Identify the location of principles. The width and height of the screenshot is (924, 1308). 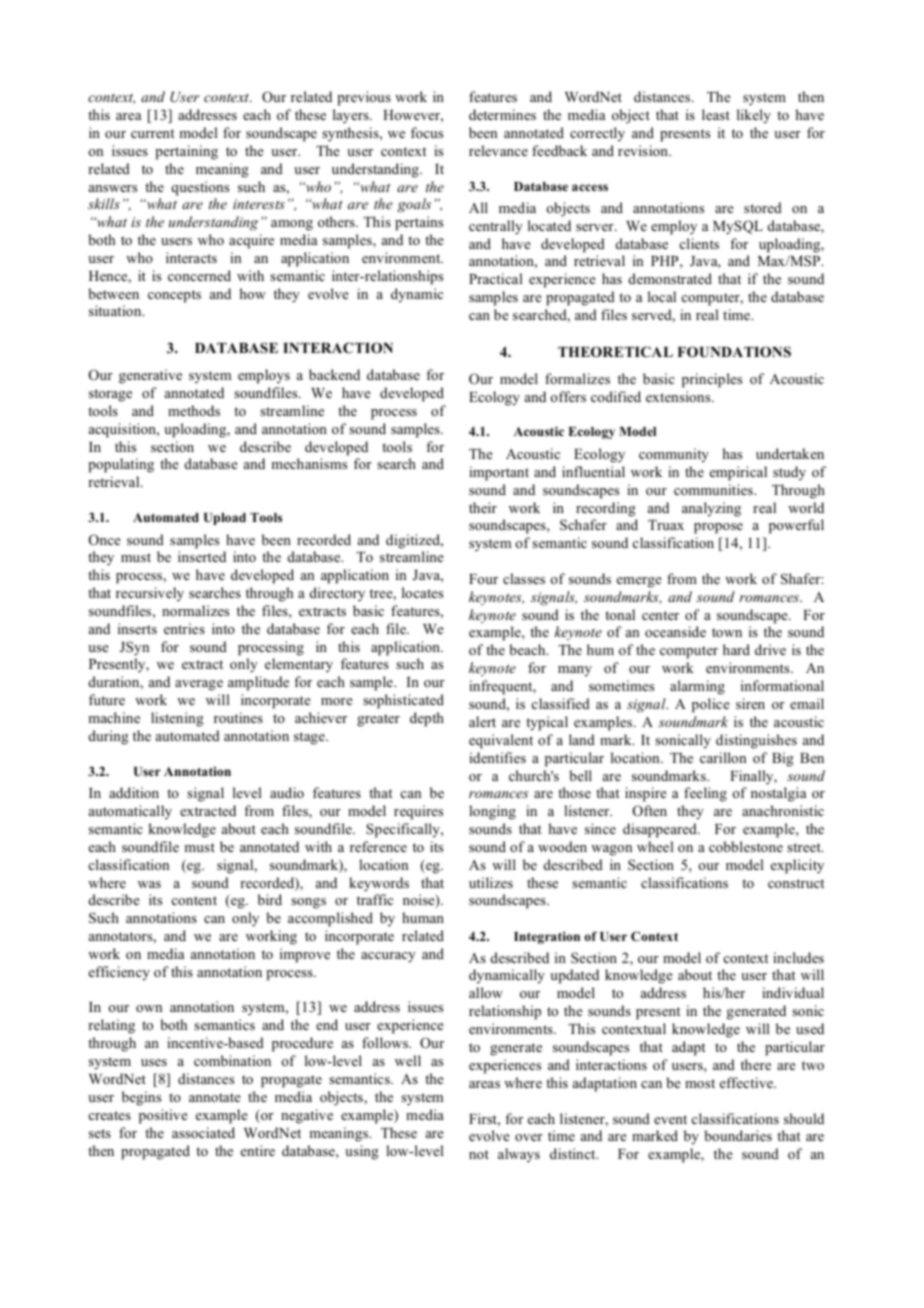
(712, 380).
